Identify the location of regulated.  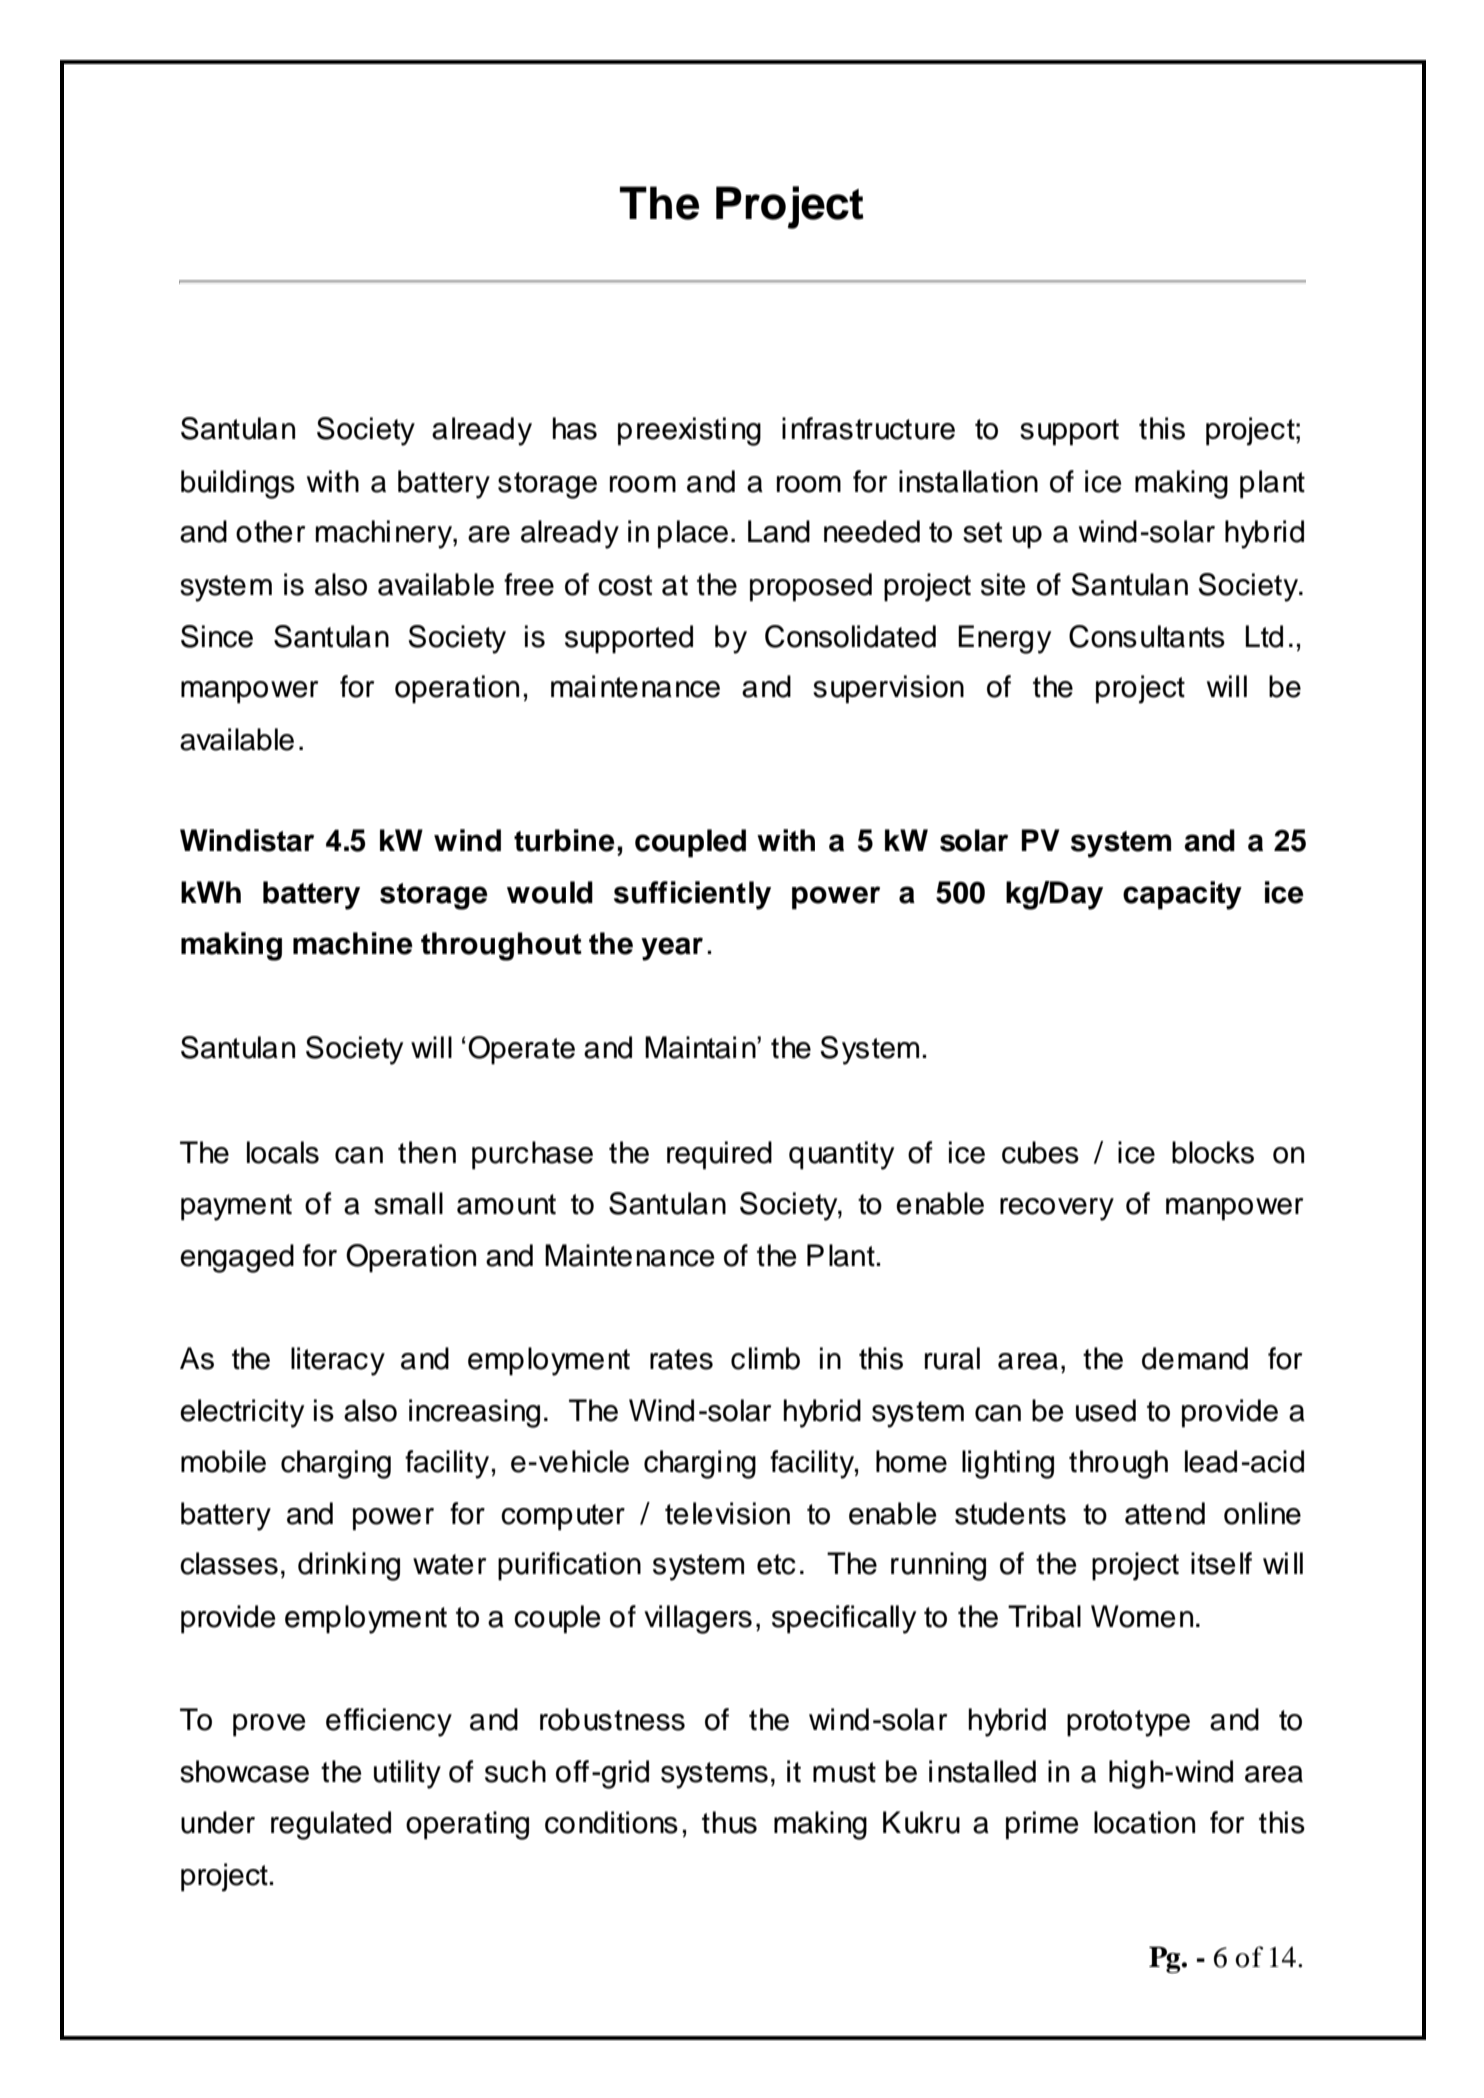
(331, 1825).
